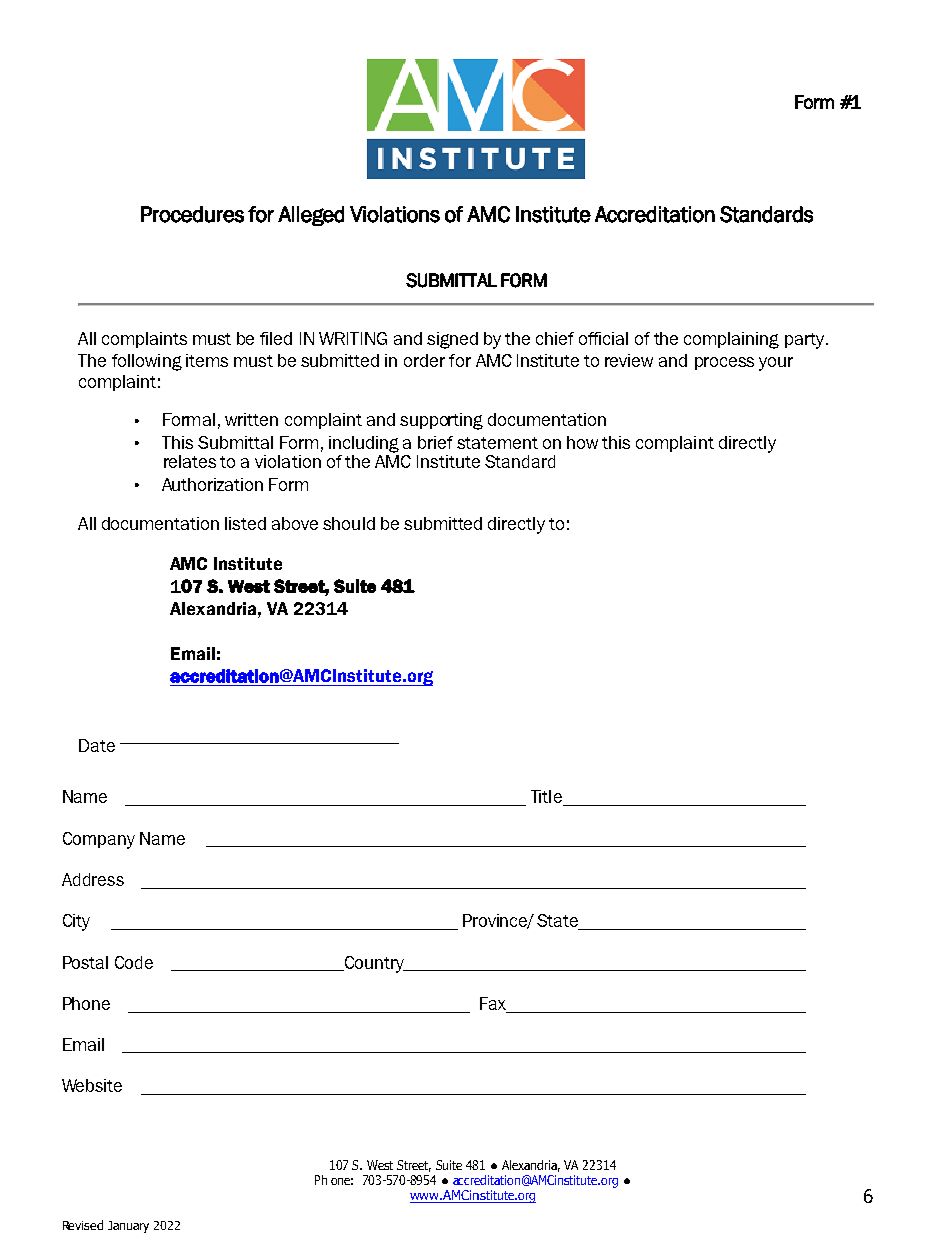 Image resolution: width=952 pixels, height=1233 pixels. Describe the element at coordinates (311, 216) in the image. I see `Alleged` at that location.
